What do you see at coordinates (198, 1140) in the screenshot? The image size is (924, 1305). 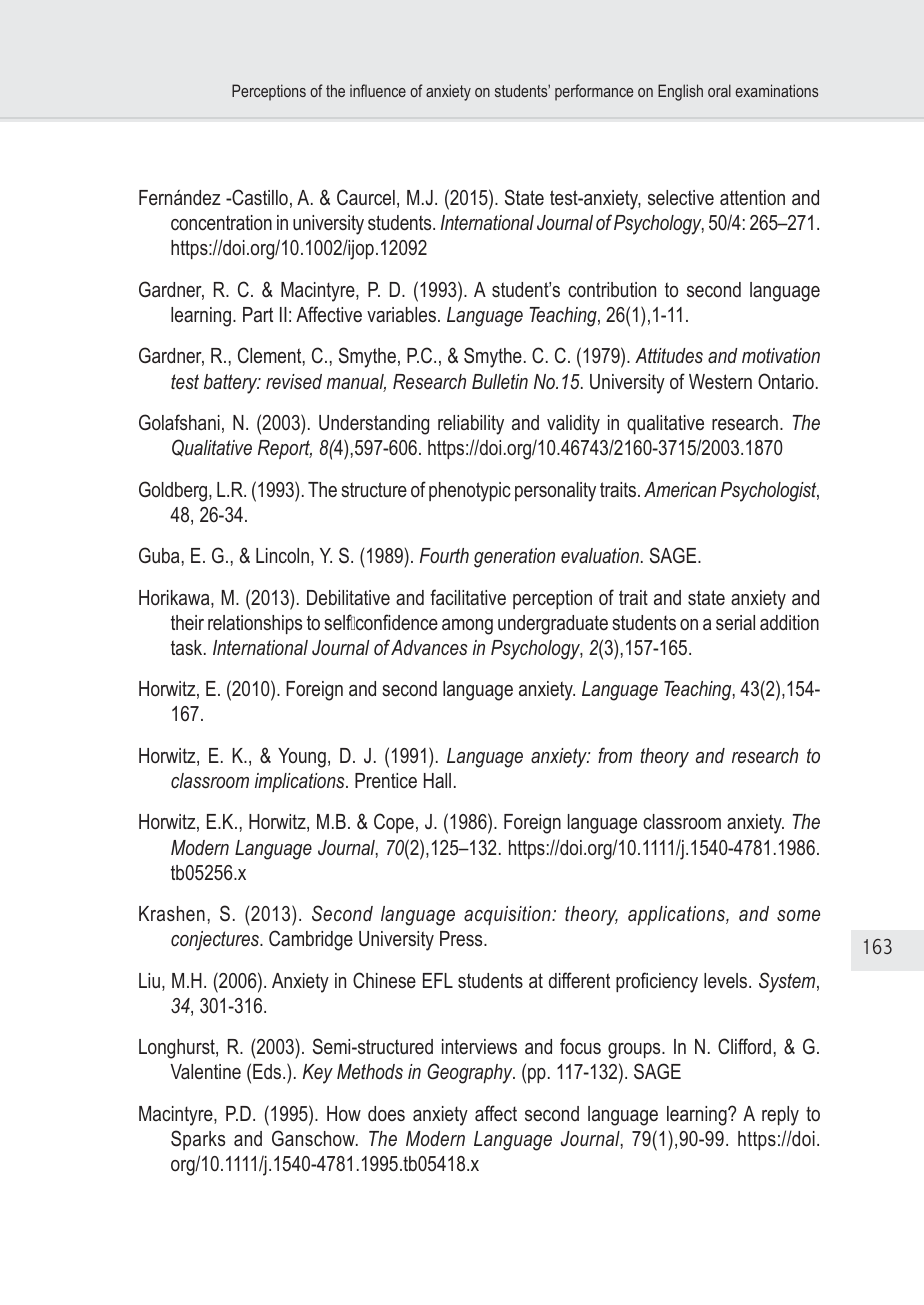 I see `Sparks` at bounding box center [198, 1140].
